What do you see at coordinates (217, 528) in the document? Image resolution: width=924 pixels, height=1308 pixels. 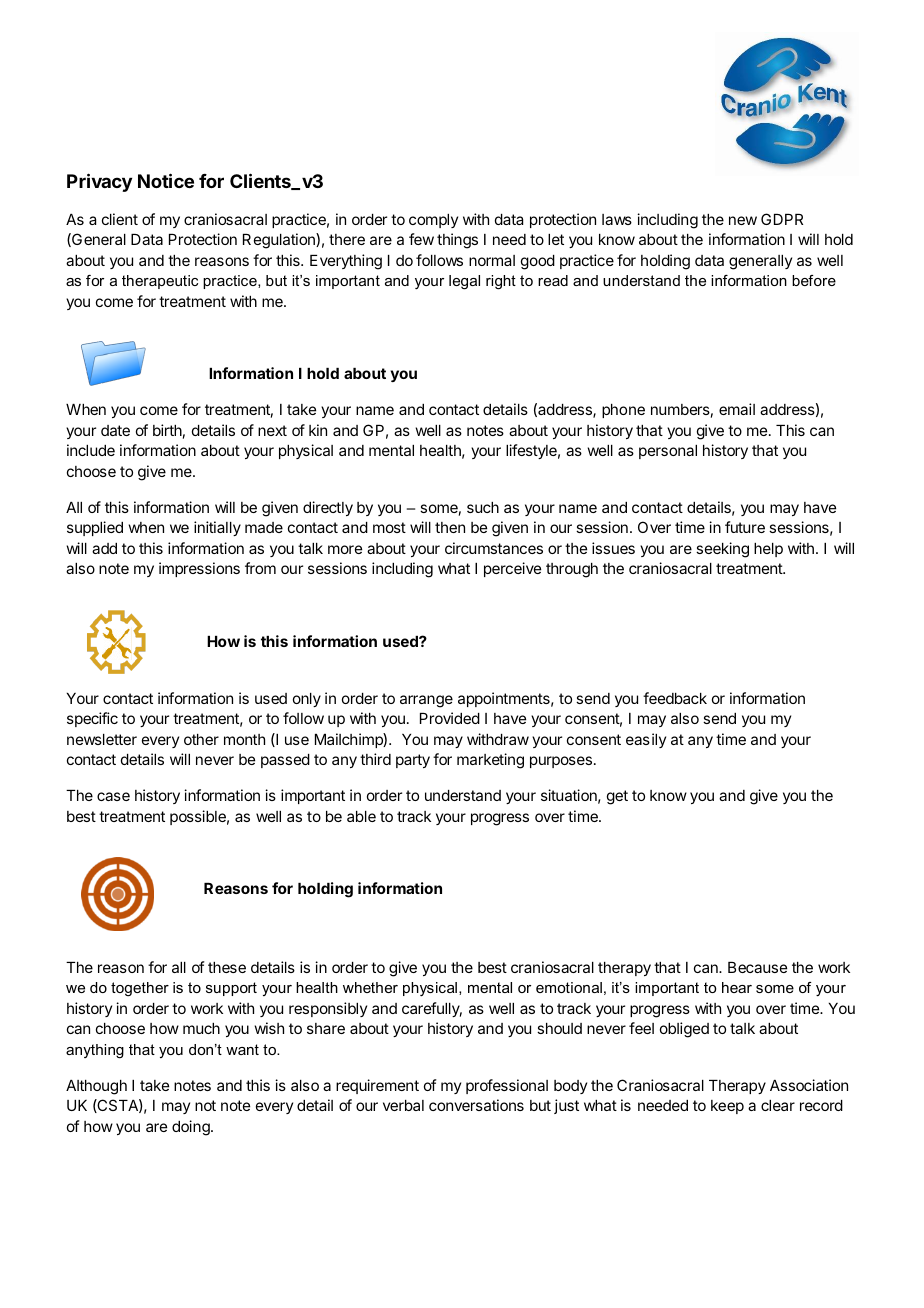 I see `initially` at bounding box center [217, 528].
